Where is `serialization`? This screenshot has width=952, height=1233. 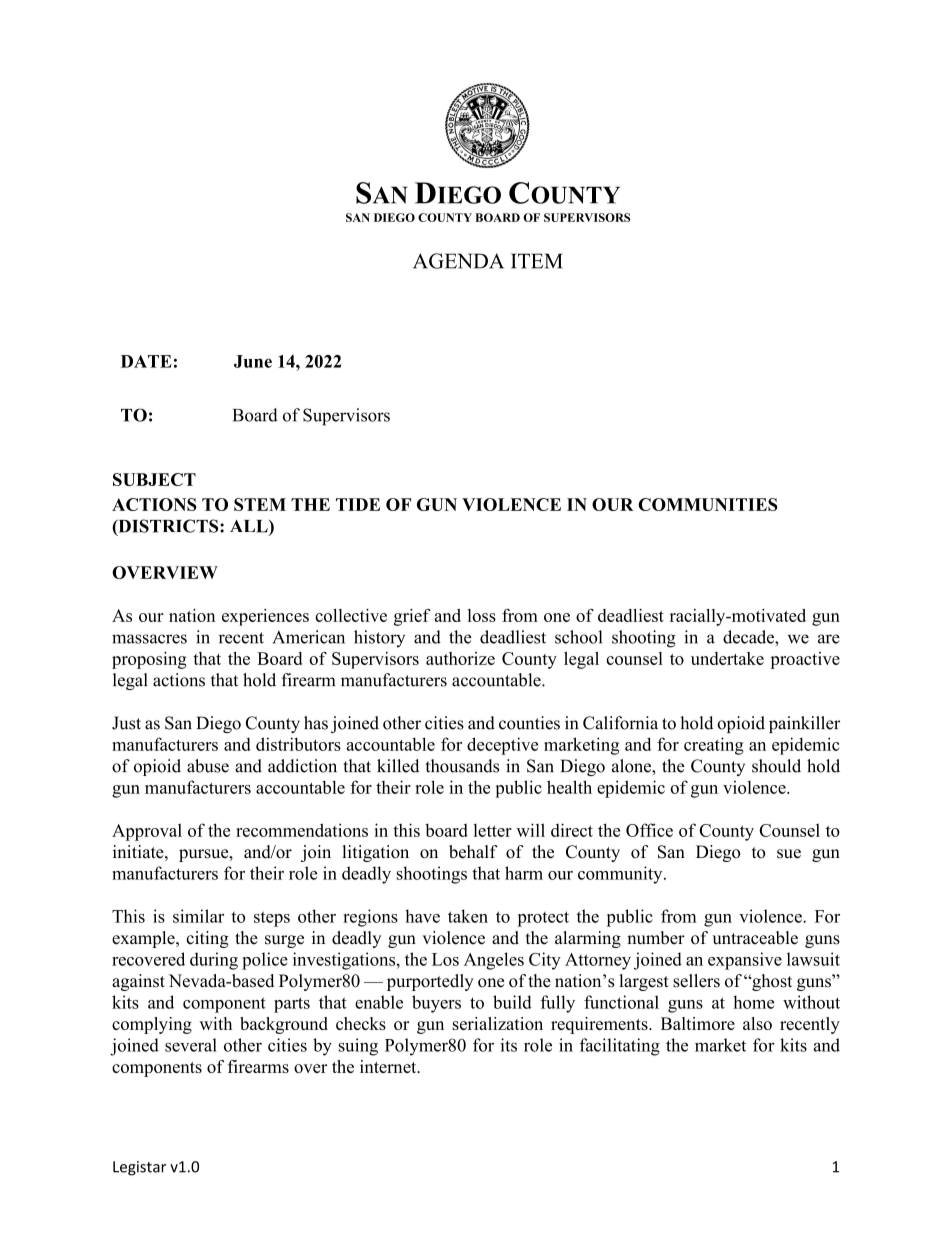
serialization is located at coordinates (498, 1023).
